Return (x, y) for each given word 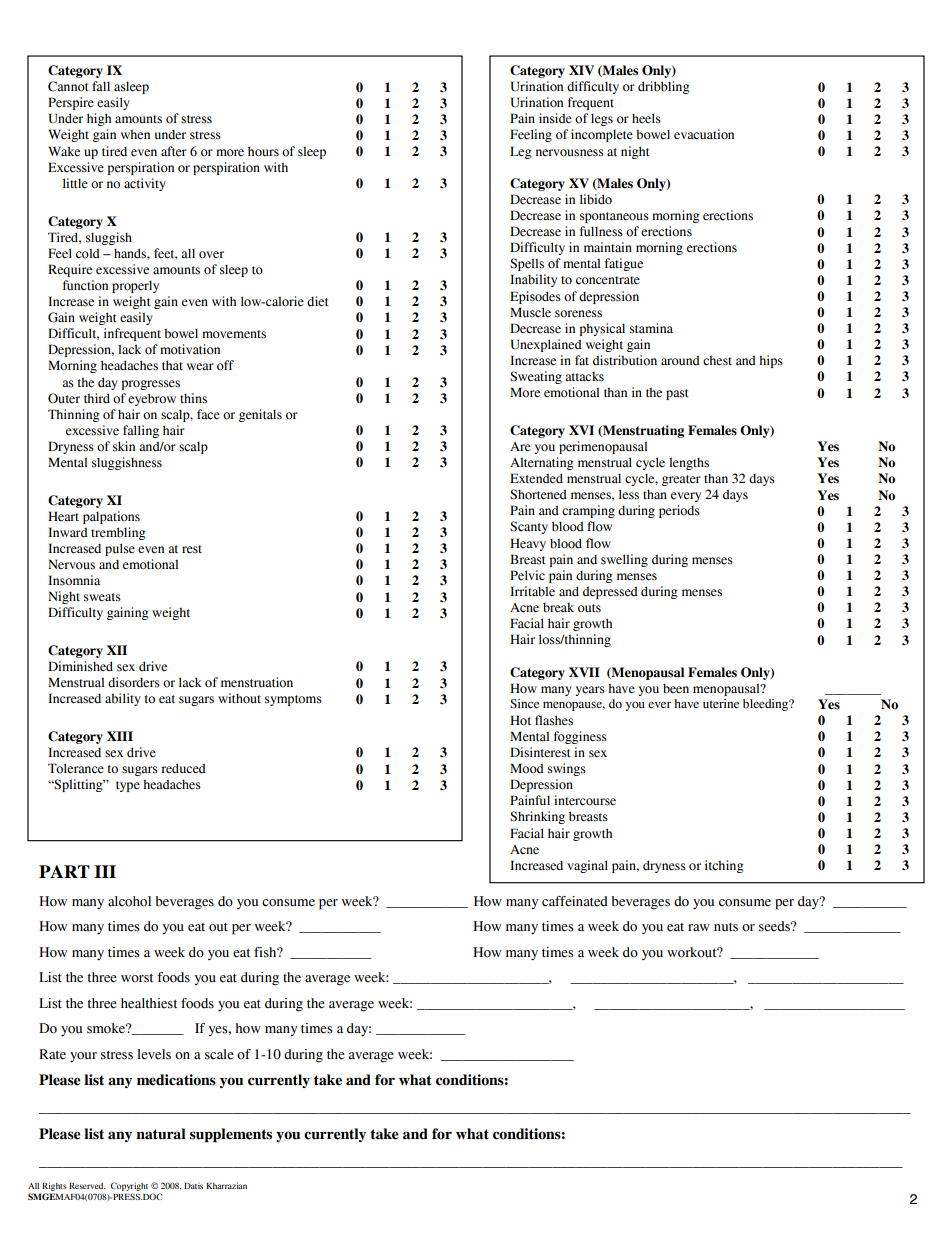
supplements (231, 1135)
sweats (102, 597)
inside (555, 118)
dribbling (663, 87)
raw (699, 927)
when (135, 135)
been (676, 688)
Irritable (532, 591)
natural (161, 1134)
